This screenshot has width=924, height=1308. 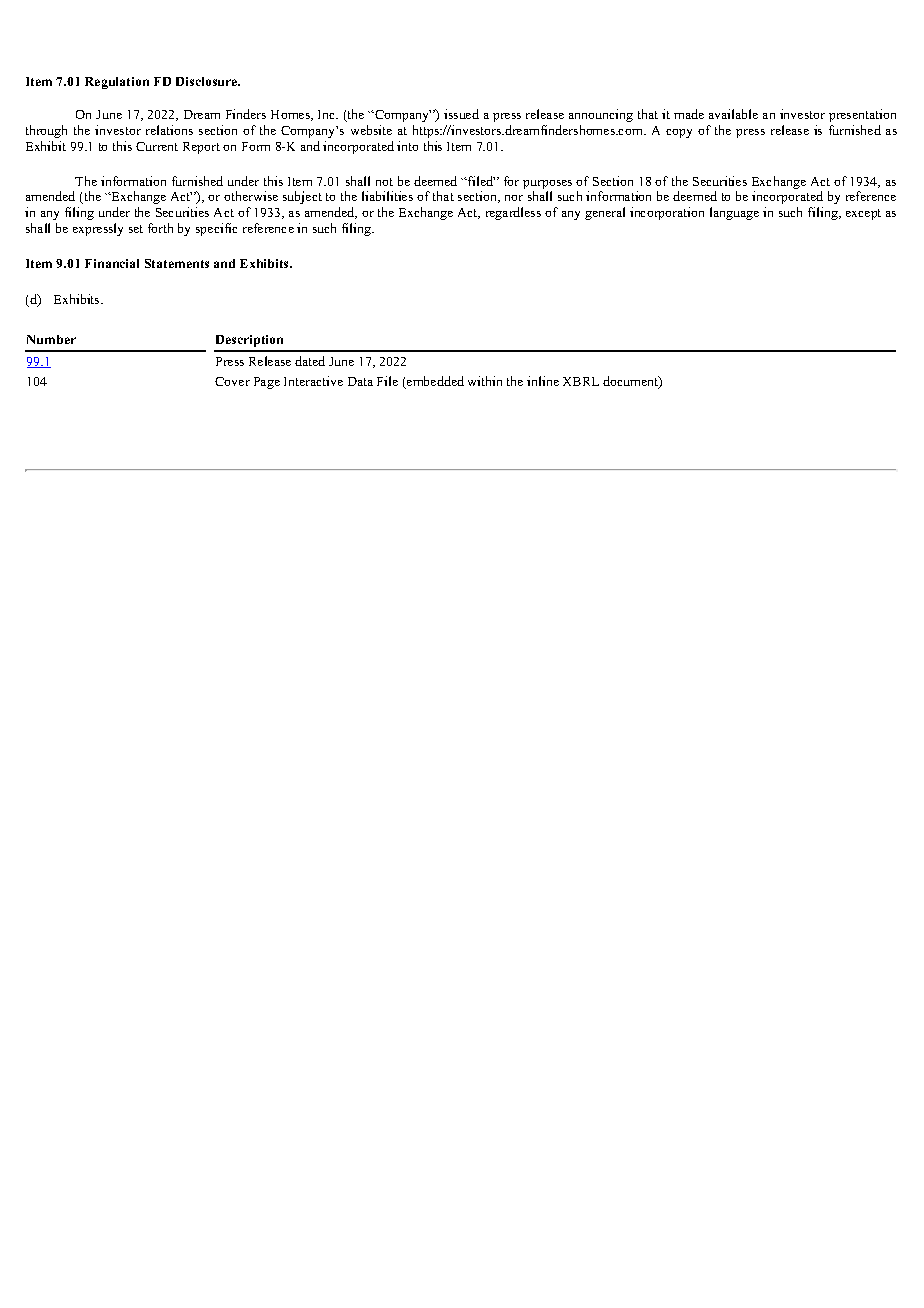 What do you see at coordinates (117, 83) in the screenshot?
I see `Regulation` at bounding box center [117, 83].
